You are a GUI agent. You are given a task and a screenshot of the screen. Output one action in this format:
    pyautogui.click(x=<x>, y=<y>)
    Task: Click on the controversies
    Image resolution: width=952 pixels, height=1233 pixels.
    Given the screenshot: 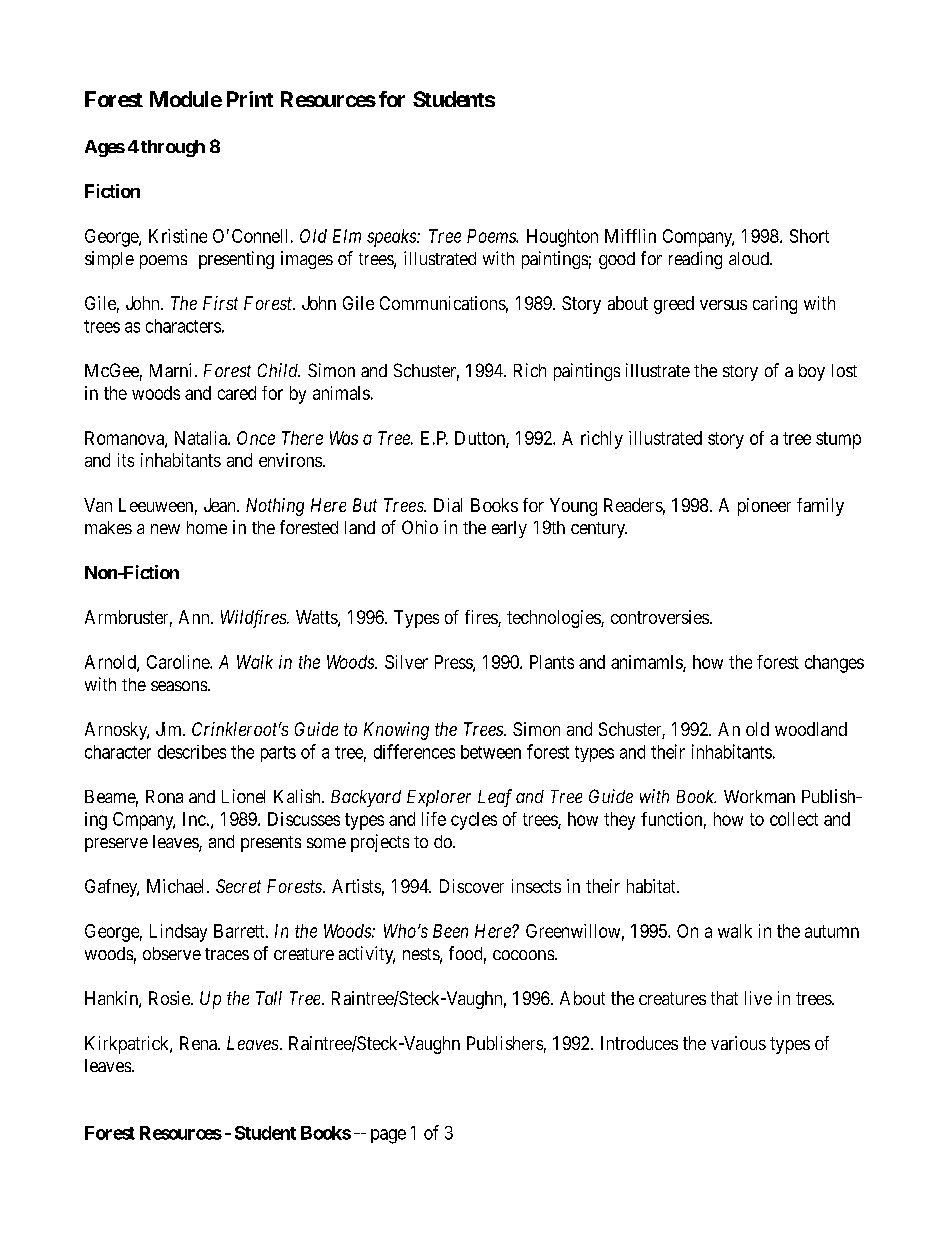 What is the action you would take?
    pyautogui.click(x=660, y=617)
